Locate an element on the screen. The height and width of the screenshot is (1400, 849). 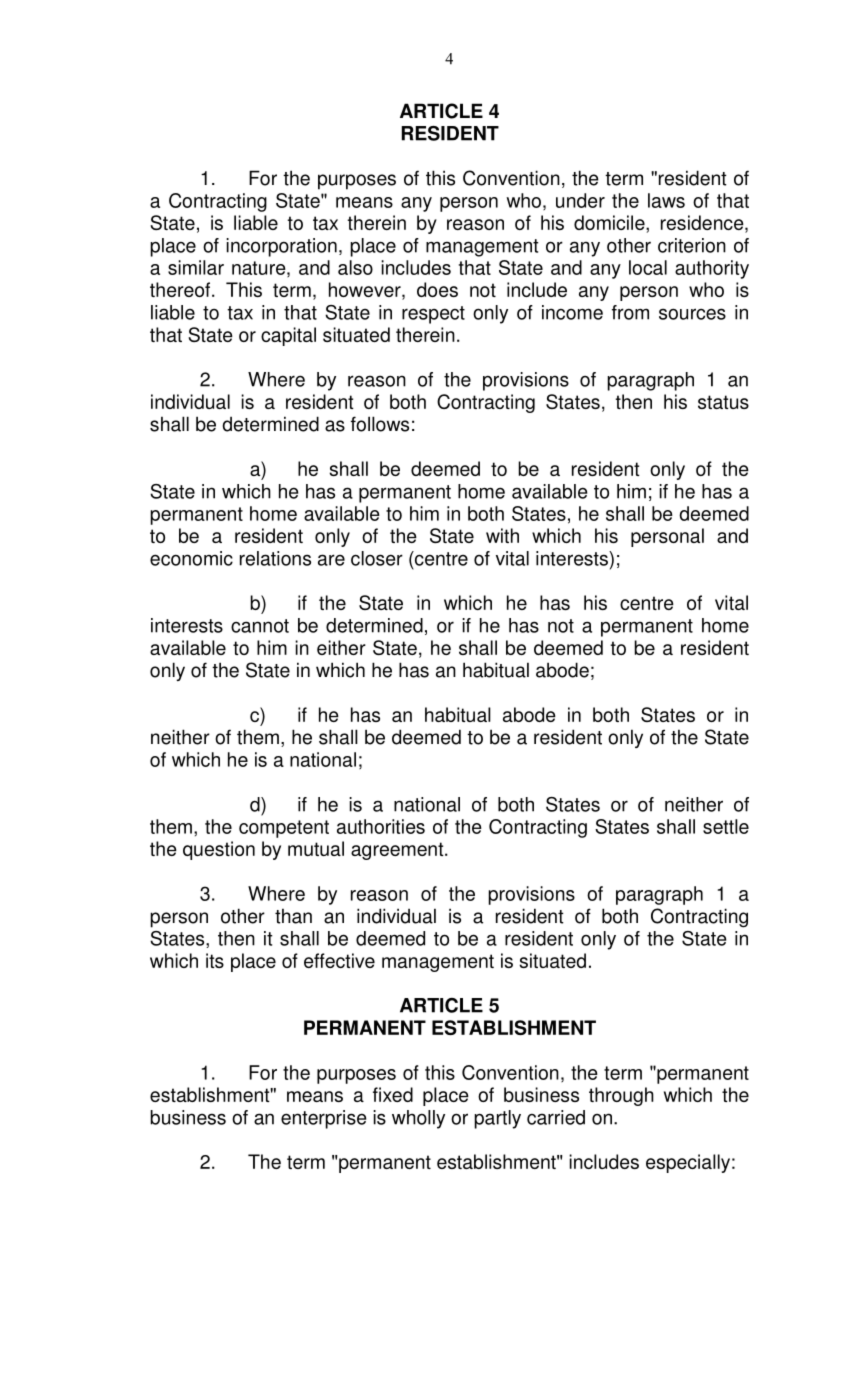
enterprise is located at coordinates (323, 1119).
